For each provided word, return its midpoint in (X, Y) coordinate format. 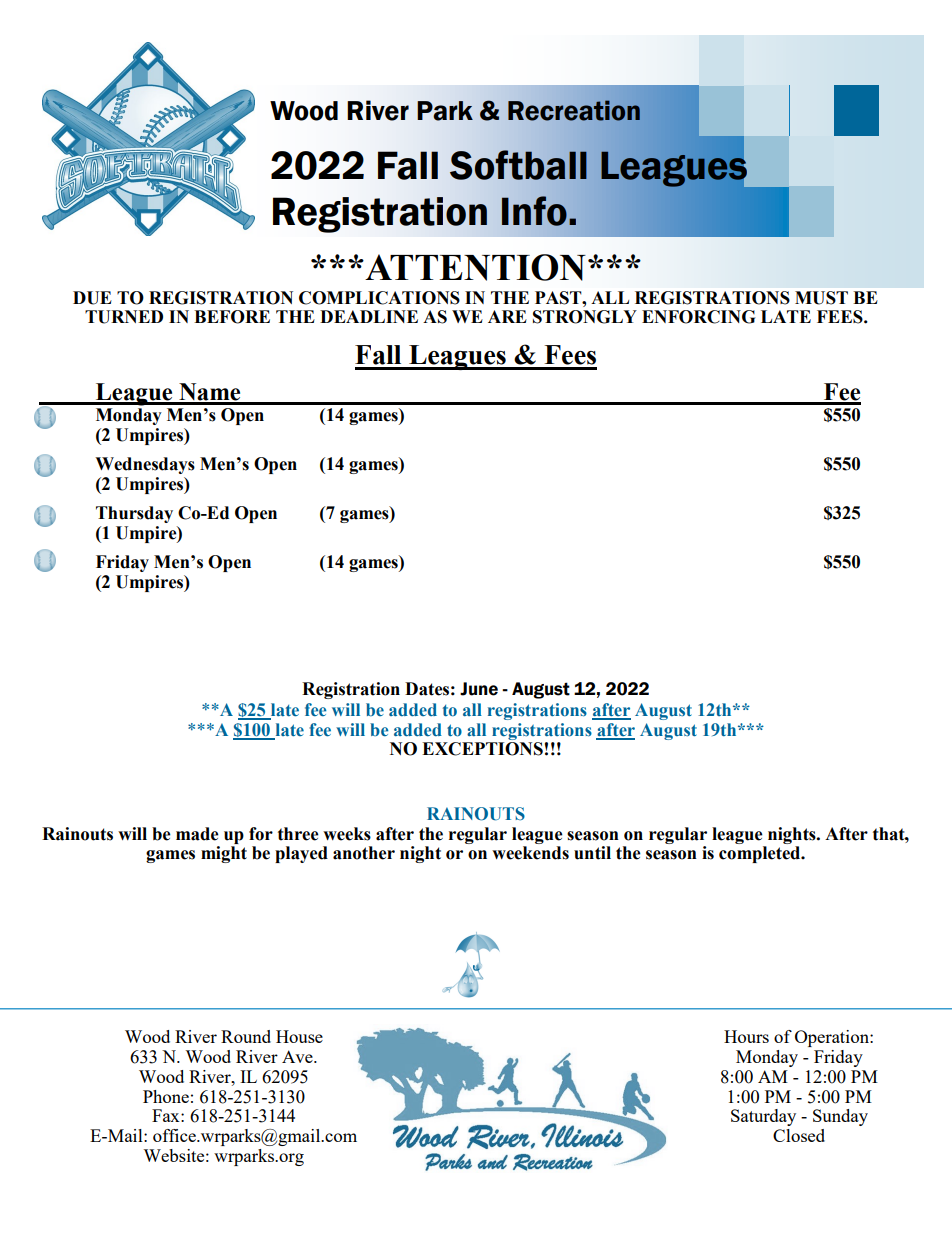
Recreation (574, 110)
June (479, 689)
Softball (518, 165)
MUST (821, 298)
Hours (746, 1036)
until (592, 853)
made (197, 834)
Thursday (134, 514)
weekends (530, 853)
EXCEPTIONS (482, 749)
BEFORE (232, 317)
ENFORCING (698, 317)
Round (246, 1036)
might (224, 854)
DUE (92, 298)
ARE (507, 316)
